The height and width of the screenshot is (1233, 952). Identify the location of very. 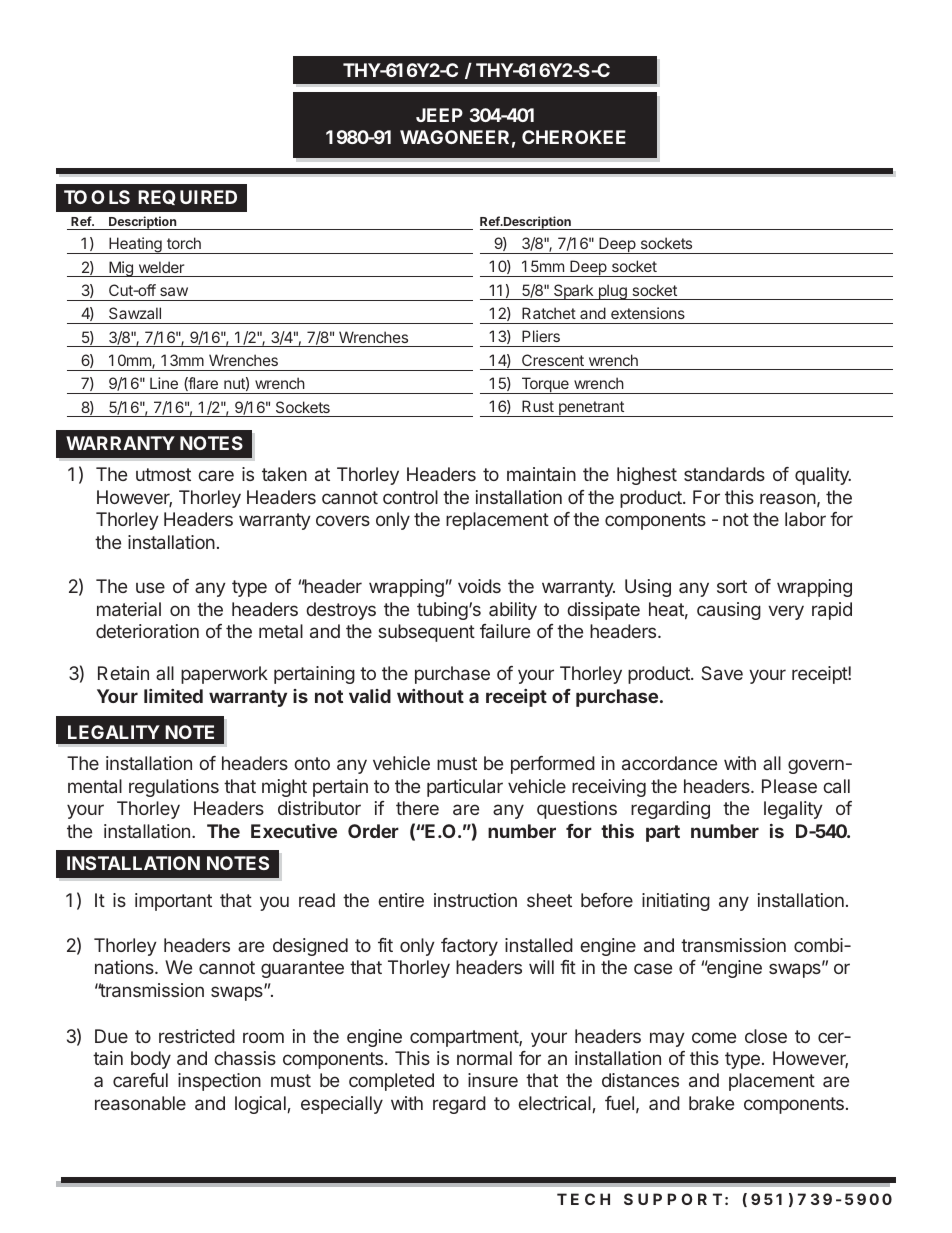
(786, 612).
